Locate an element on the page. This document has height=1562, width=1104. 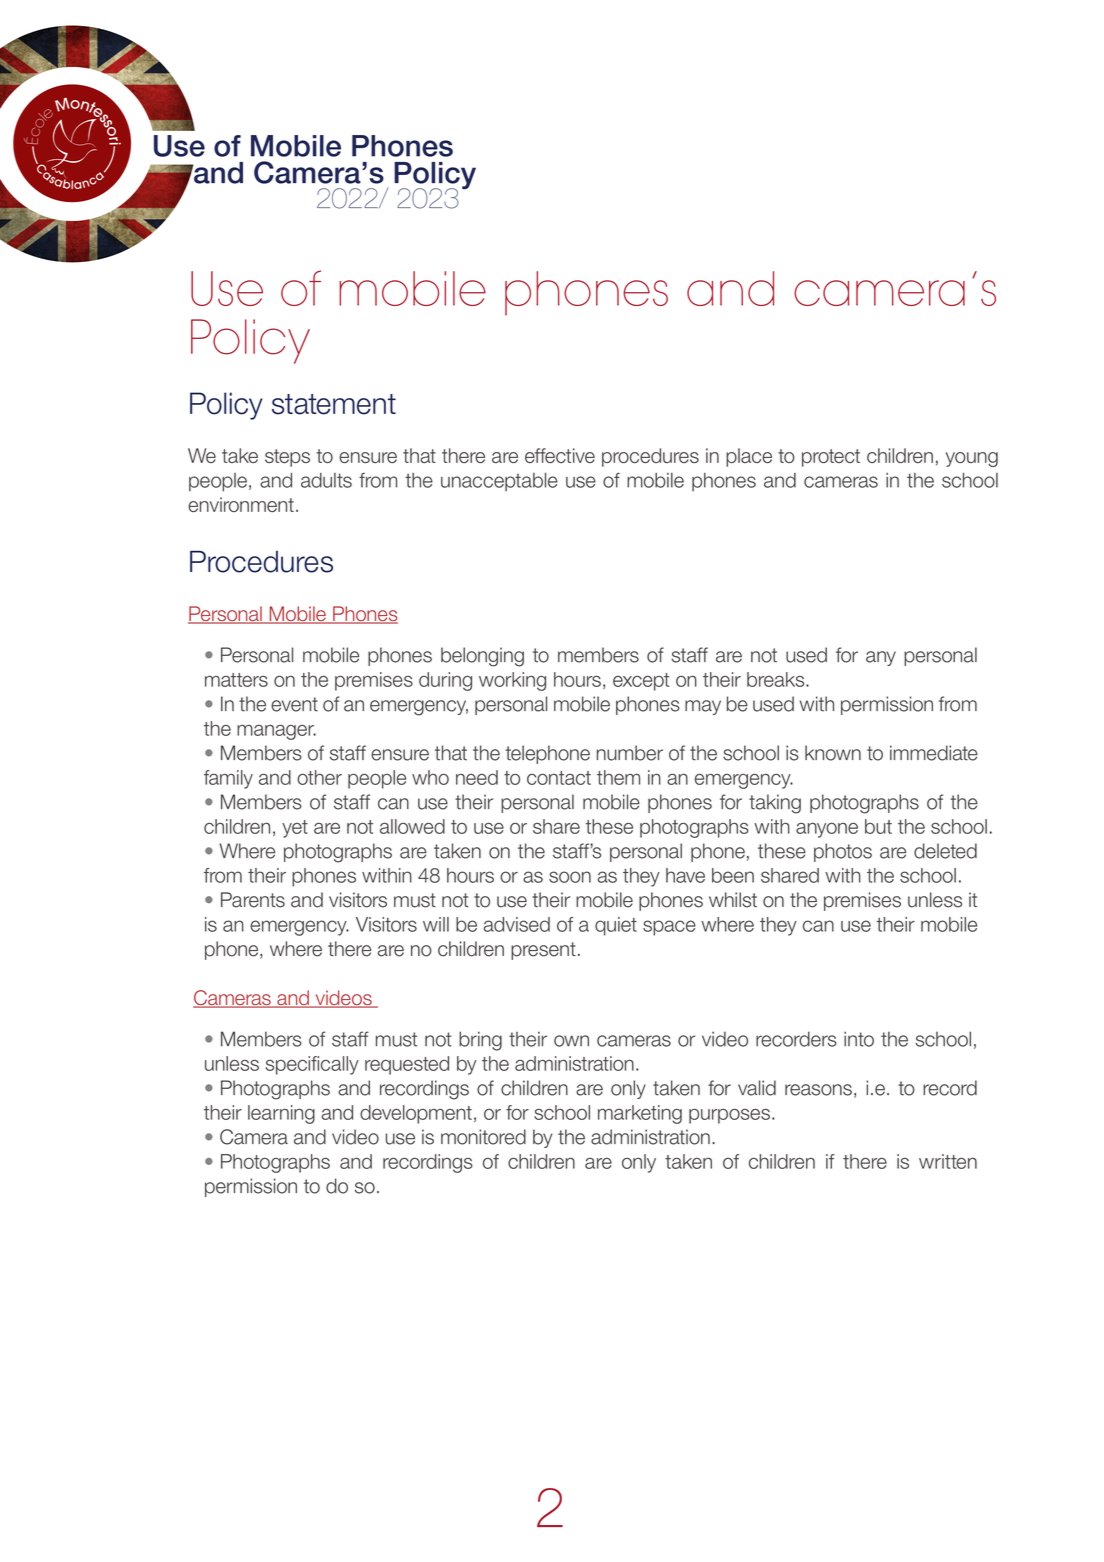
protect is located at coordinates (831, 458).
